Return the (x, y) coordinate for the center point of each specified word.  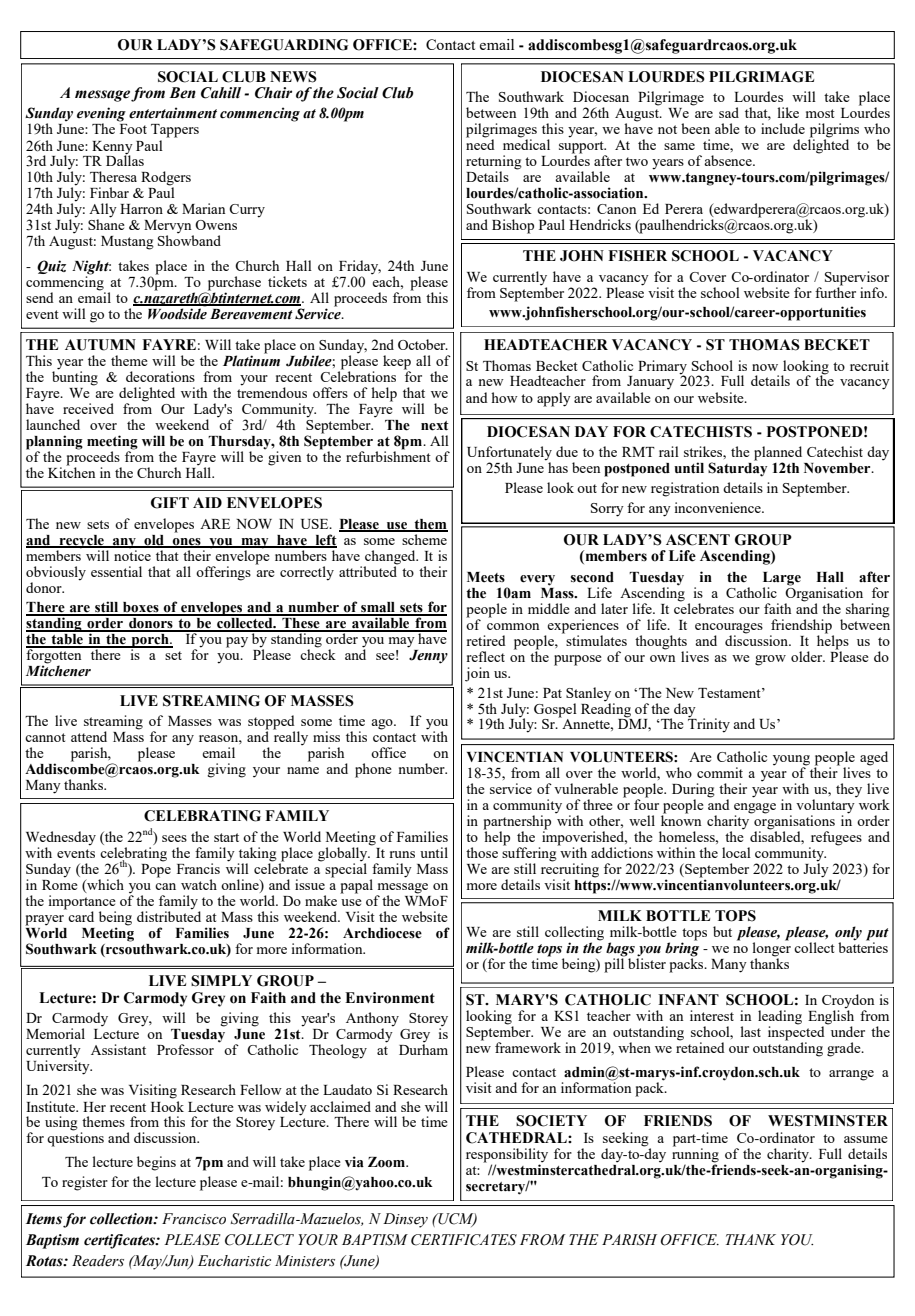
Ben (182, 93)
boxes (141, 608)
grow (770, 660)
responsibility (507, 1156)
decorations (160, 376)
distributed (169, 915)
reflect (485, 656)
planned (778, 454)
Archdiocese (382, 933)
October (423, 344)
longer (771, 949)
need (480, 143)
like (788, 112)
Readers (98, 1261)
